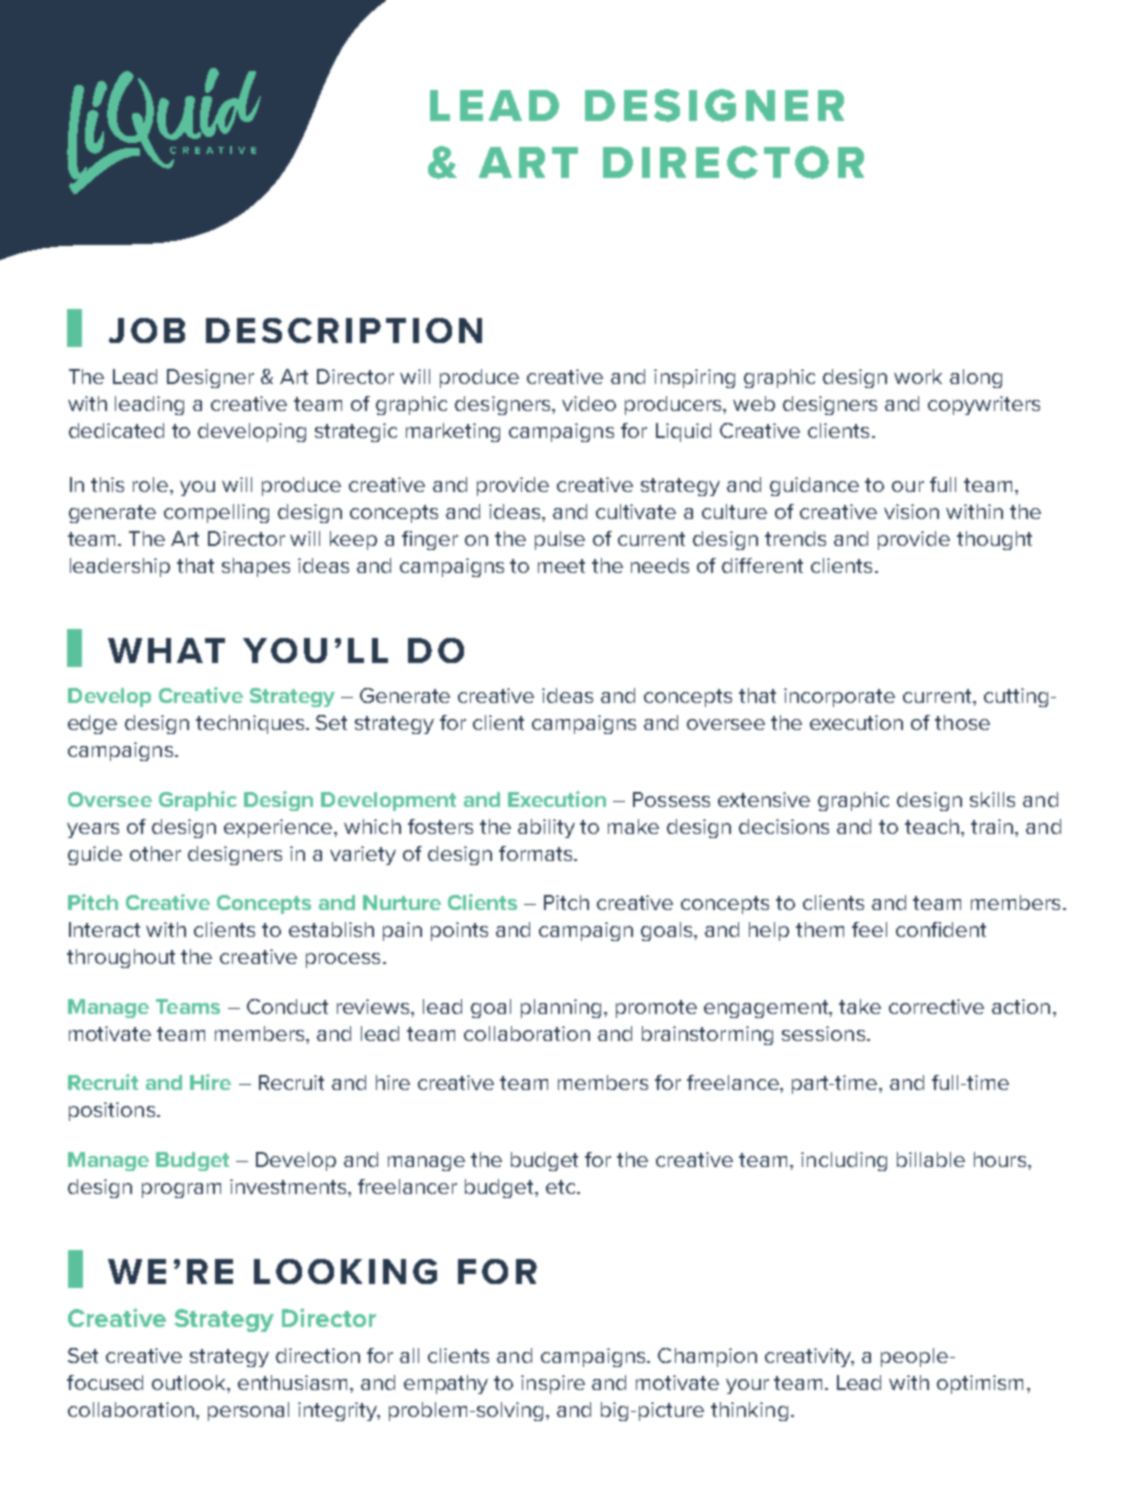 The image size is (1147, 1485). What do you see at coordinates (918, 376) in the screenshot?
I see `work` at bounding box center [918, 376].
